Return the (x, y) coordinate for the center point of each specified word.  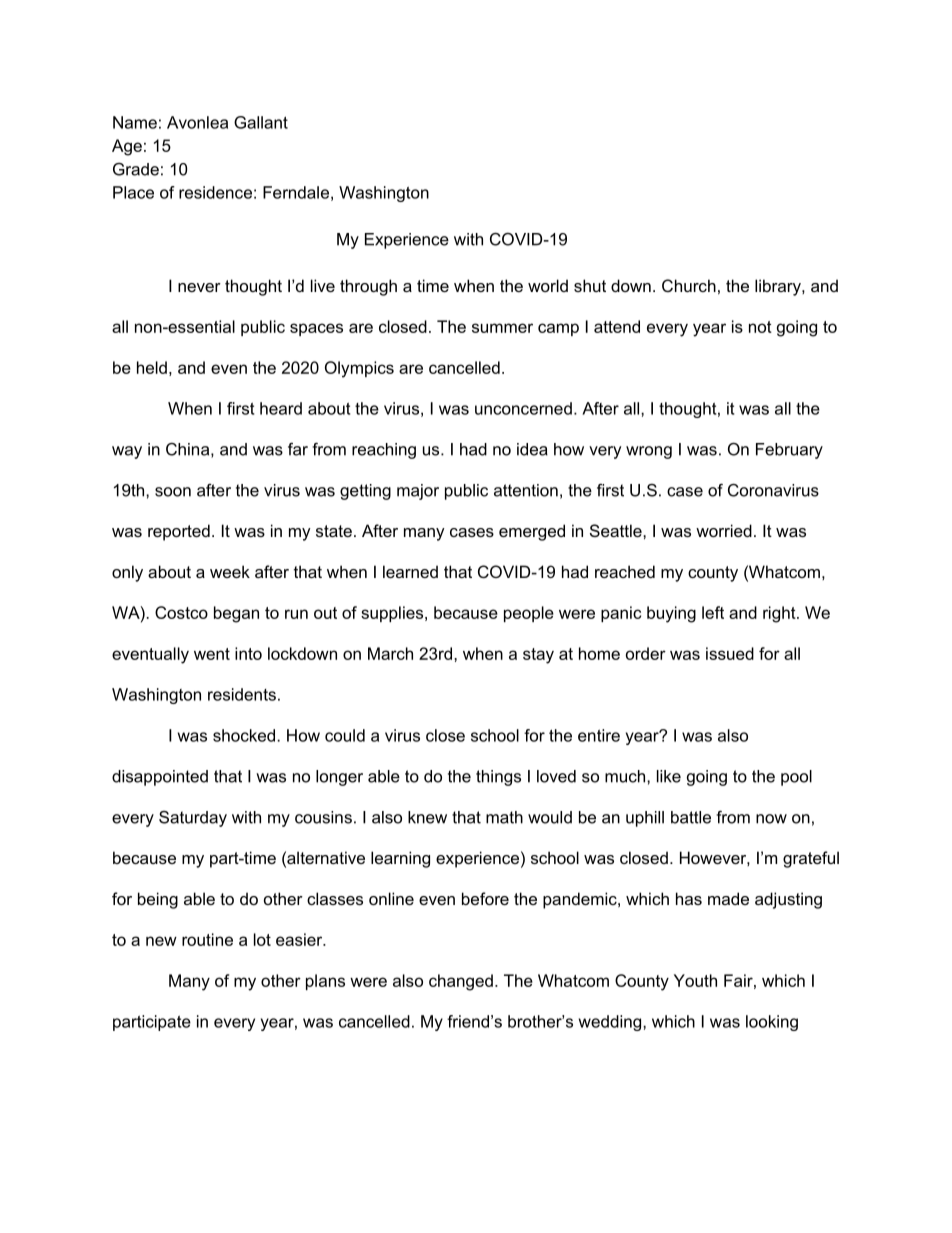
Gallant (261, 122)
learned (410, 571)
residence (215, 192)
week (230, 571)
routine (207, 939)
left (713, 612)
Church (689, 285)
